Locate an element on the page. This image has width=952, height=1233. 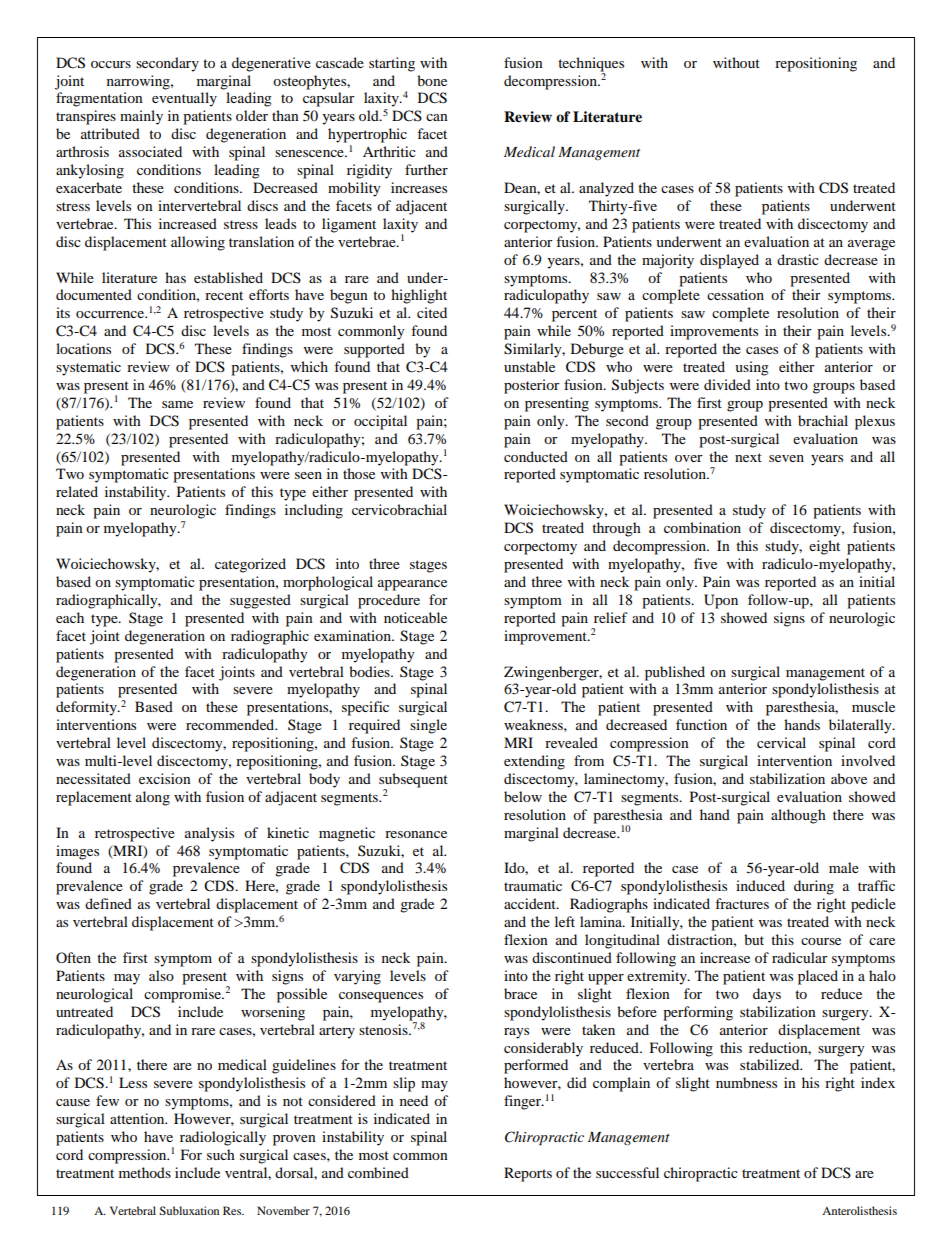
using is located at coordinates (752, 368).
